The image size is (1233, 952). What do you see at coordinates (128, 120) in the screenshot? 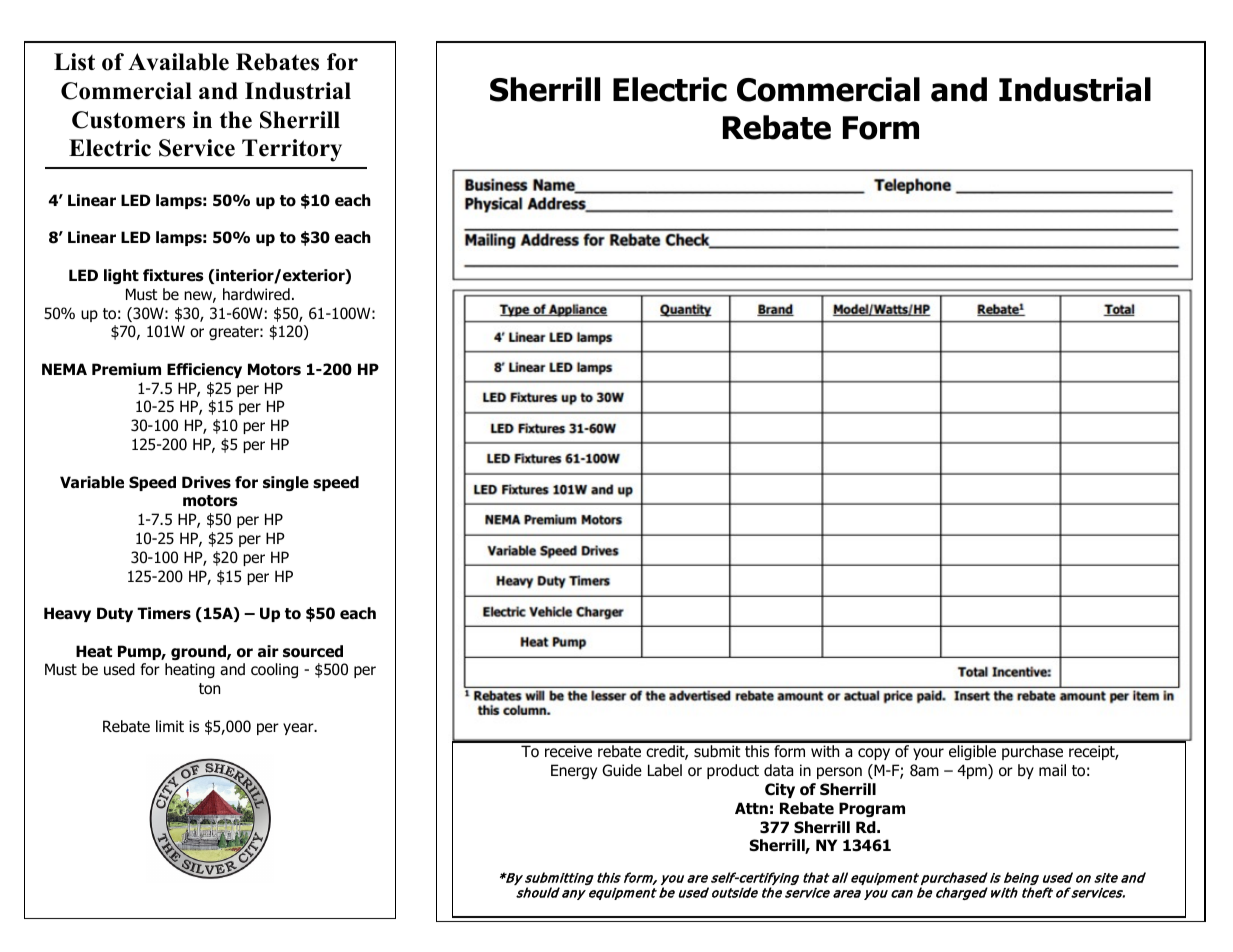
I see `Customers` at bounding box center [128, 120].
